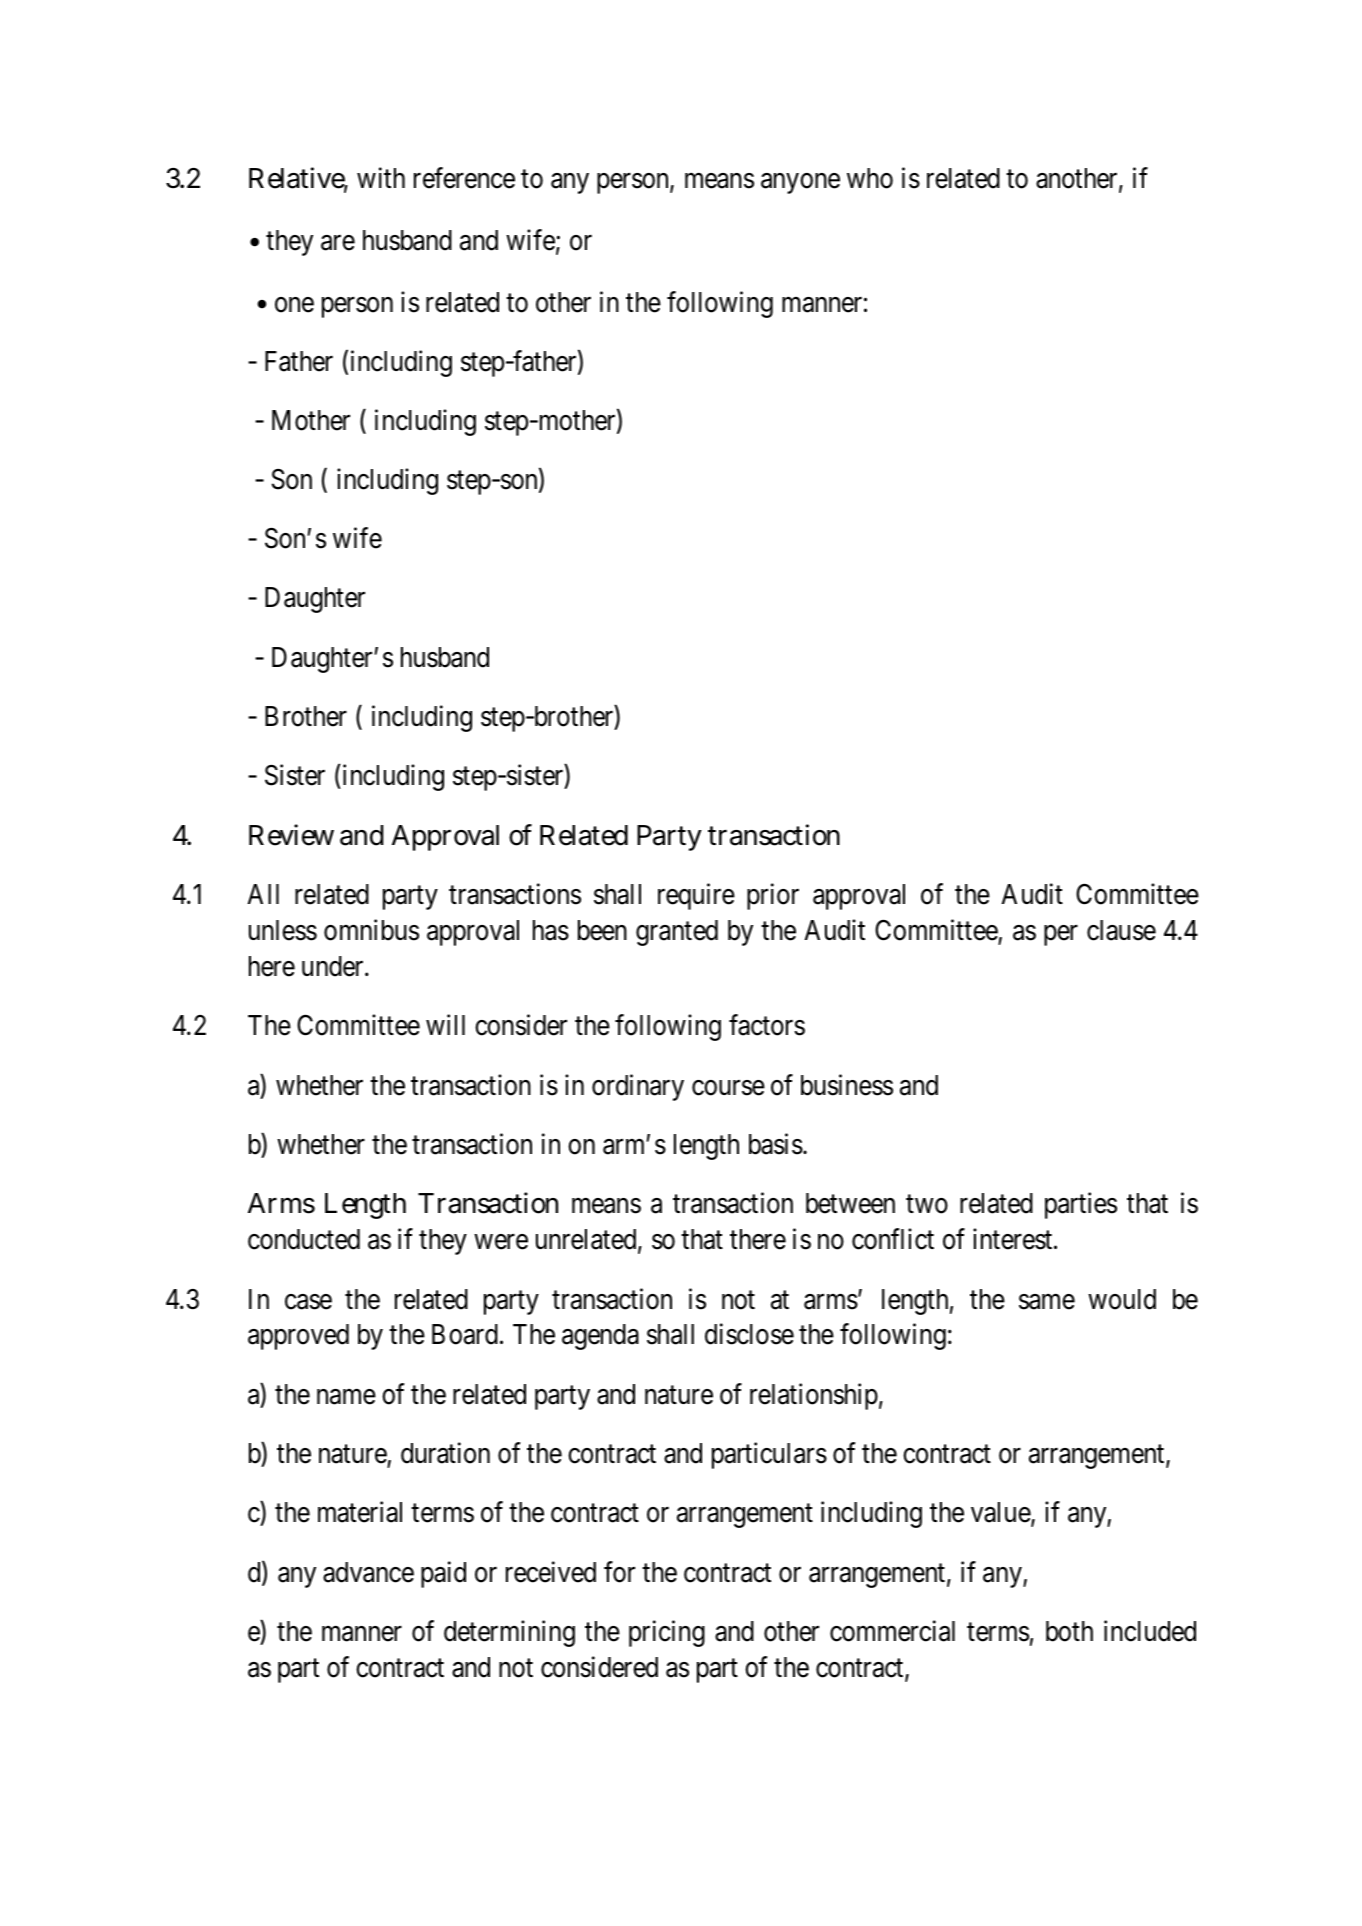 The height and width of the screenshot is (1926, 1362). I want to click on clause, so click(1121, 930).
